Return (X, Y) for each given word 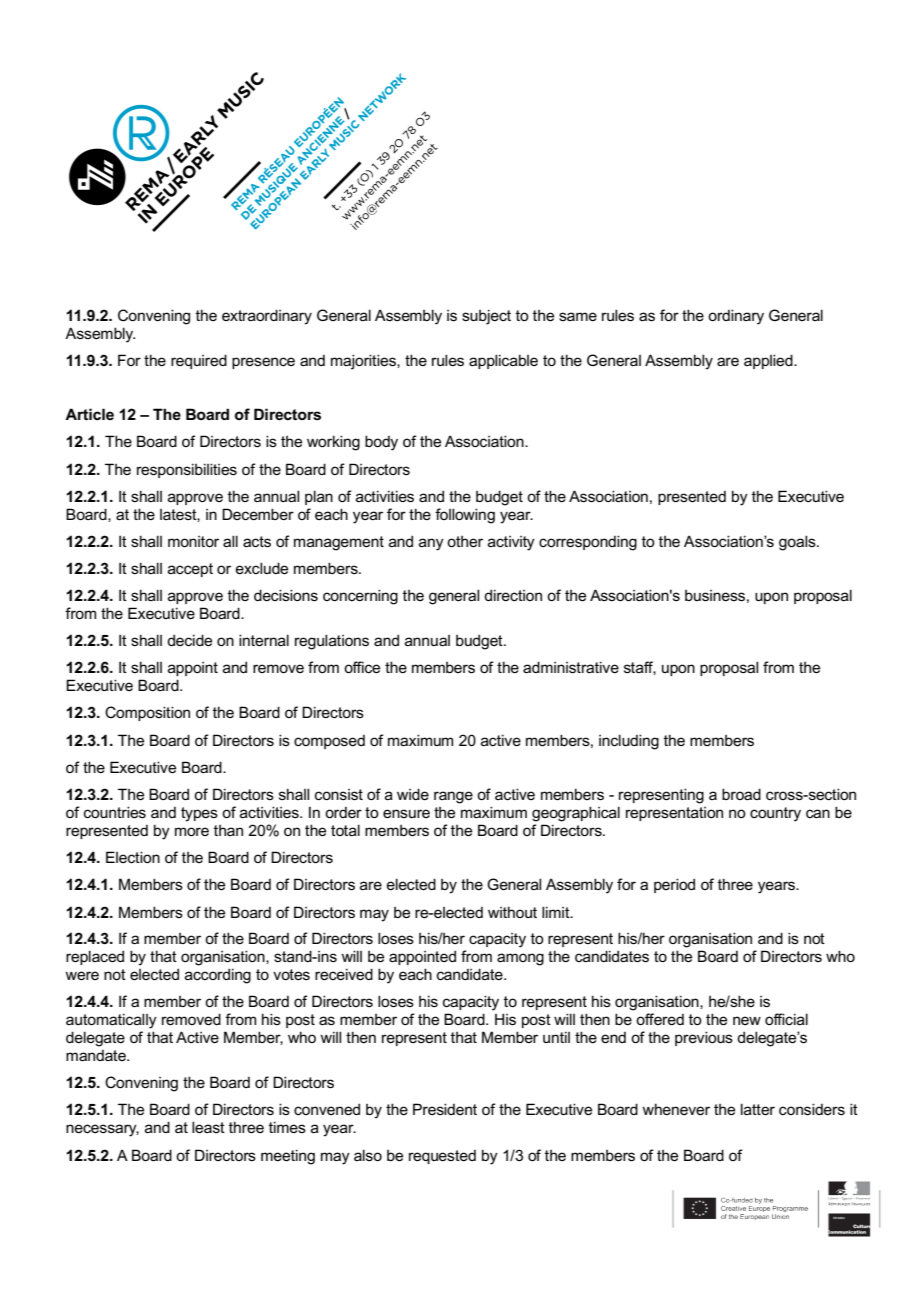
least (208, 1127)
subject (486, 317)
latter (758, 1109)
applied (769, 361)
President (445, 1109)
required (199, 361)
